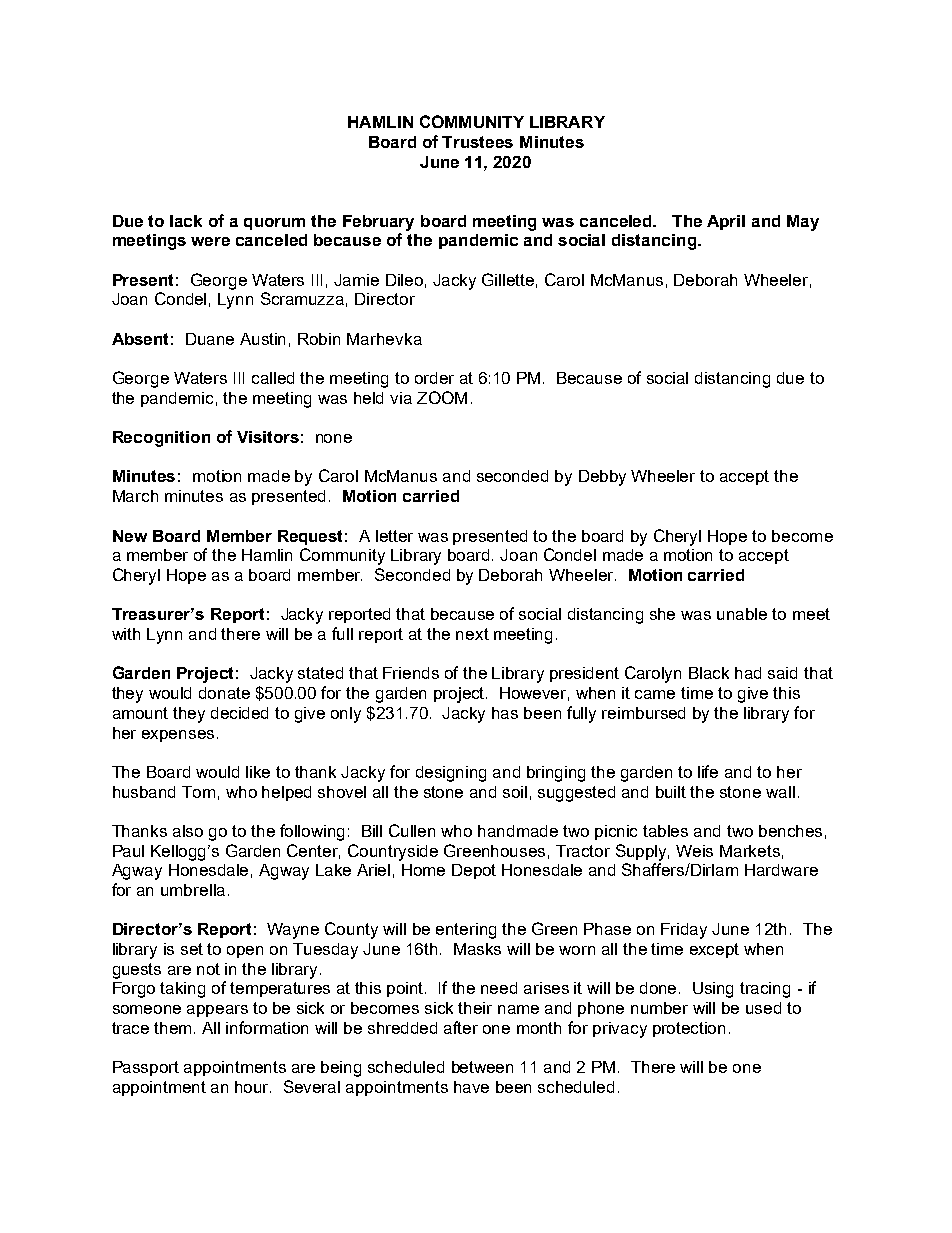  I want to click on Recognition, so click(161, 439).
